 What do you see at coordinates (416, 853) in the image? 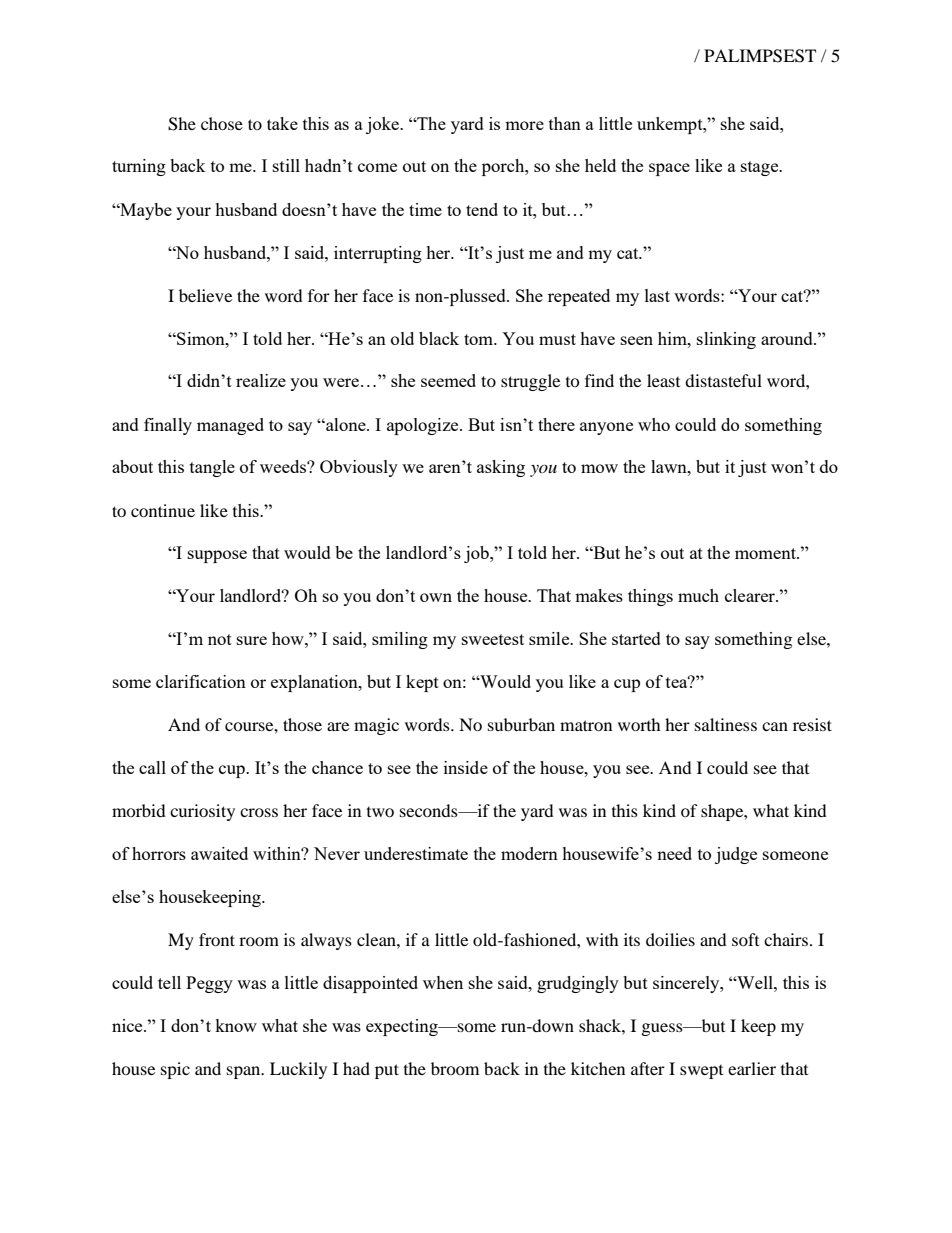
I see `underestimate` at bounding box center [416, 853].
